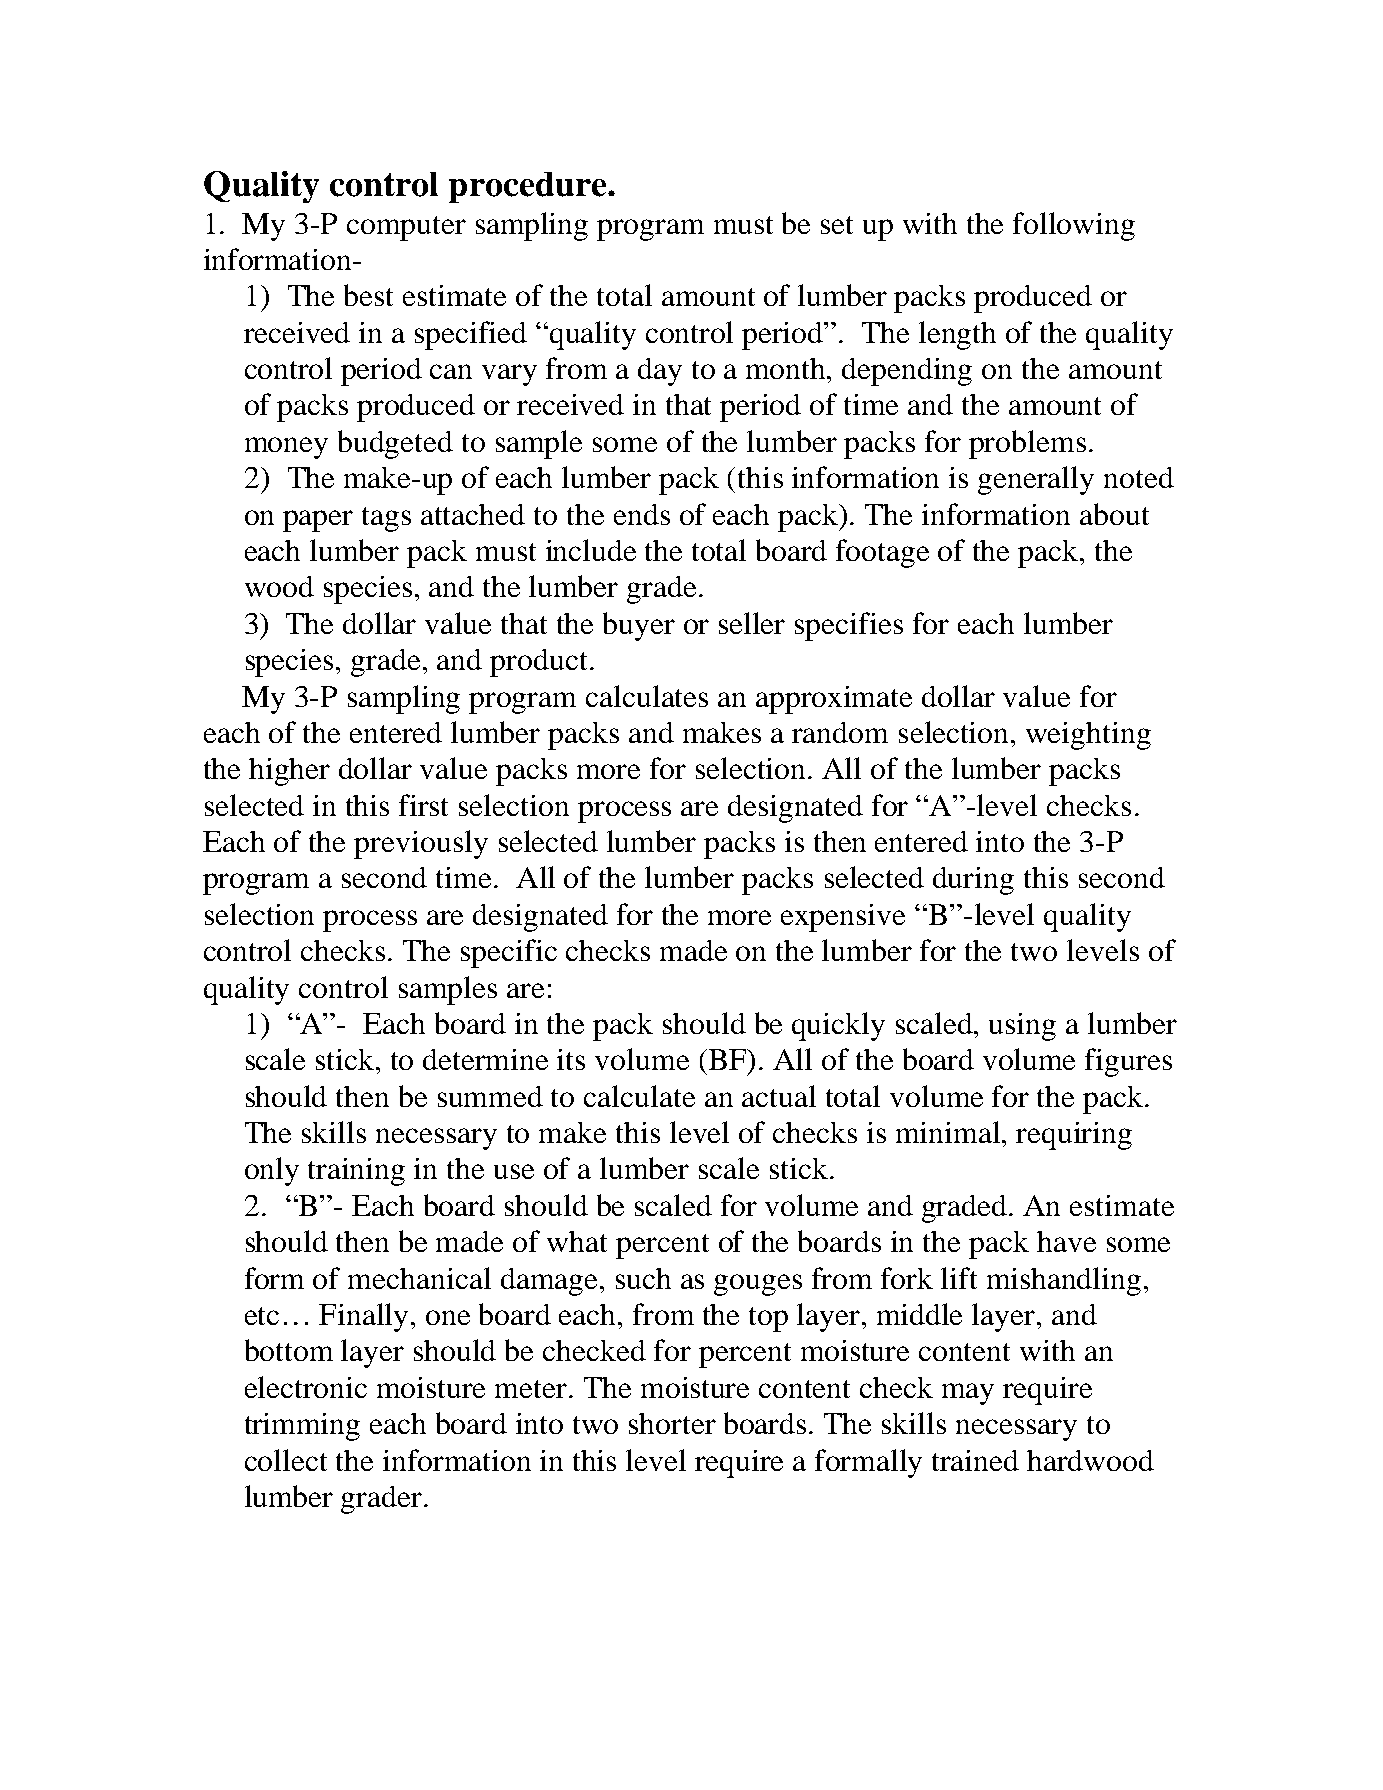  Describe the element at coordinates (973, 881) in the page. I see `during` at that location.
